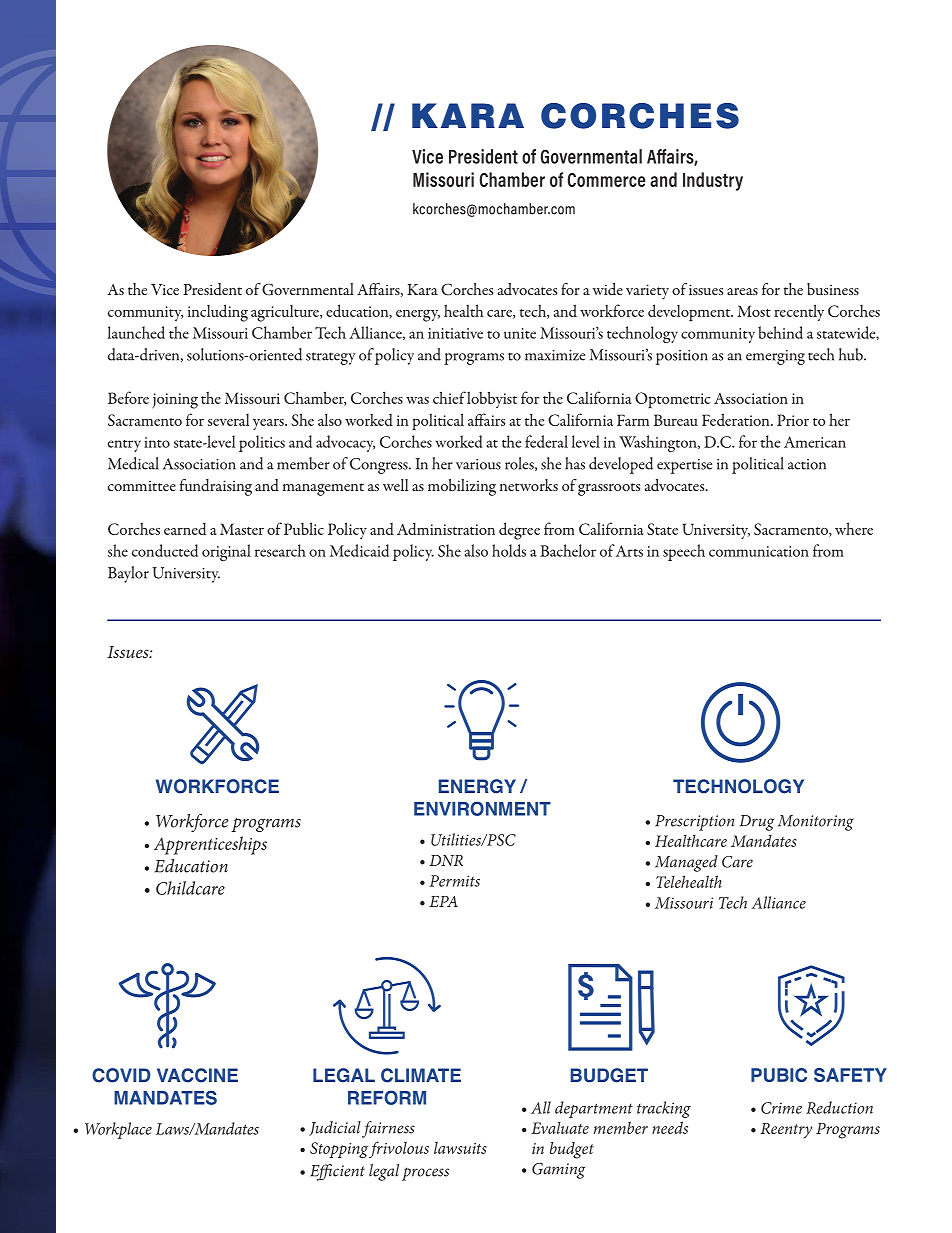 This screenshot has width=952, height=1233. What do you see at coordinates (425, 1174) in the screenshot?
I see `process` at bounding box center [425, 1174].
